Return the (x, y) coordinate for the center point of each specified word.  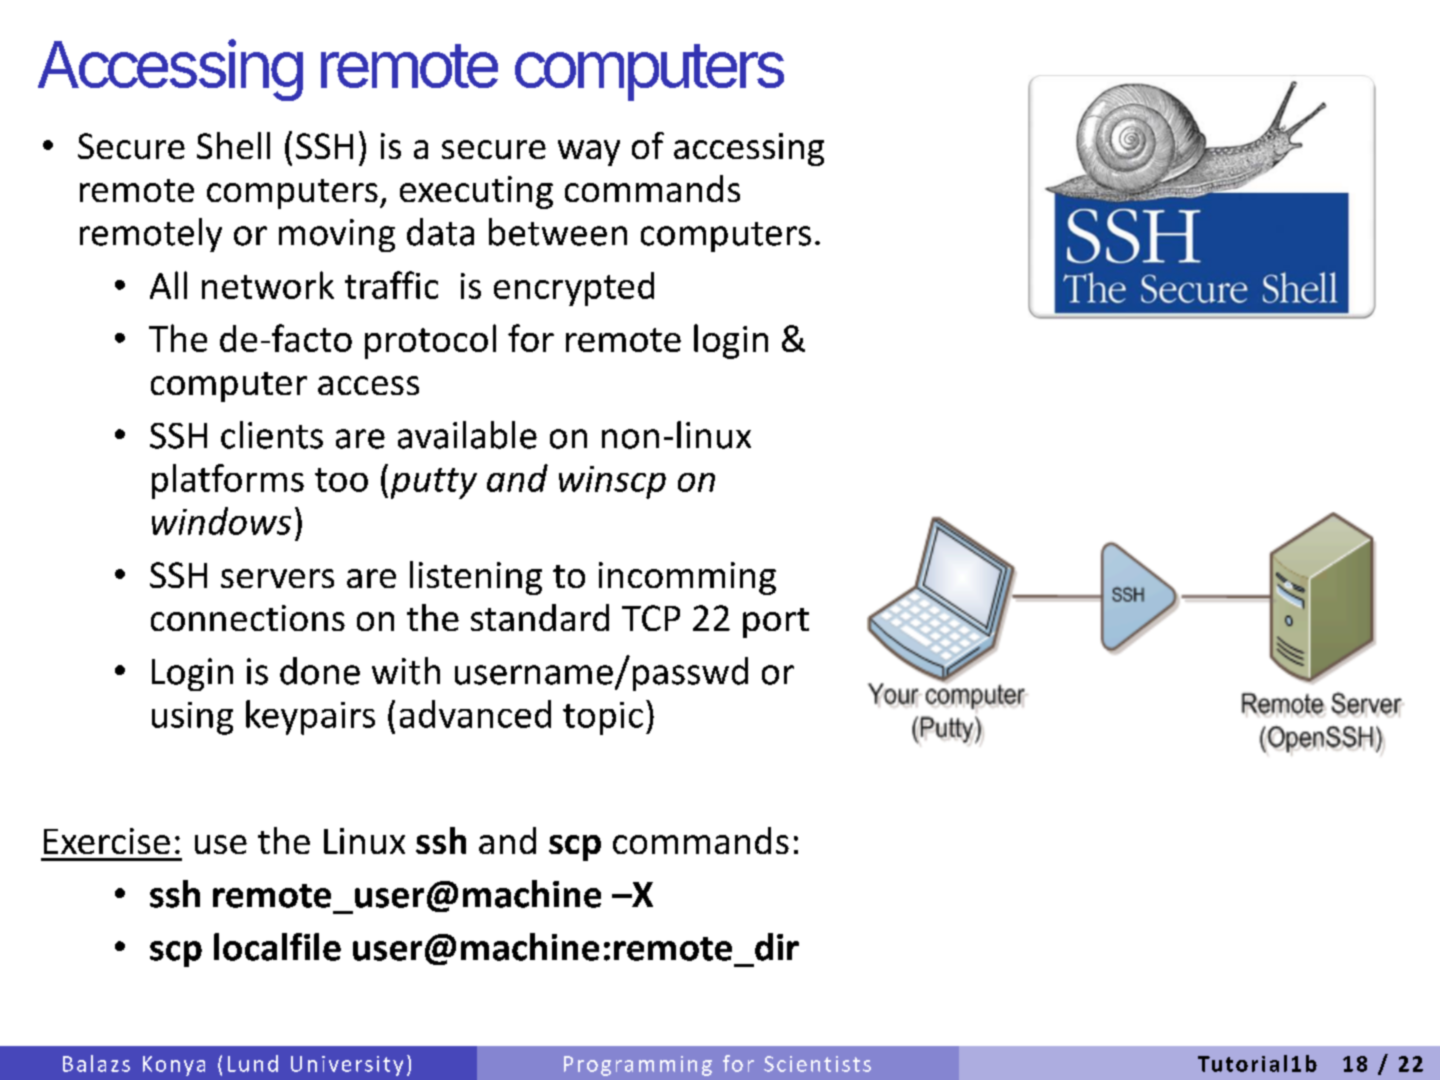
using (192, 718)
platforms (228, 481)
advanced (475, 714)
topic (603, 718)
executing (476, 192)
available (467, 435)
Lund (253, 1063)
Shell (233, 145)
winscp (612, 482)
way (589, 153)
